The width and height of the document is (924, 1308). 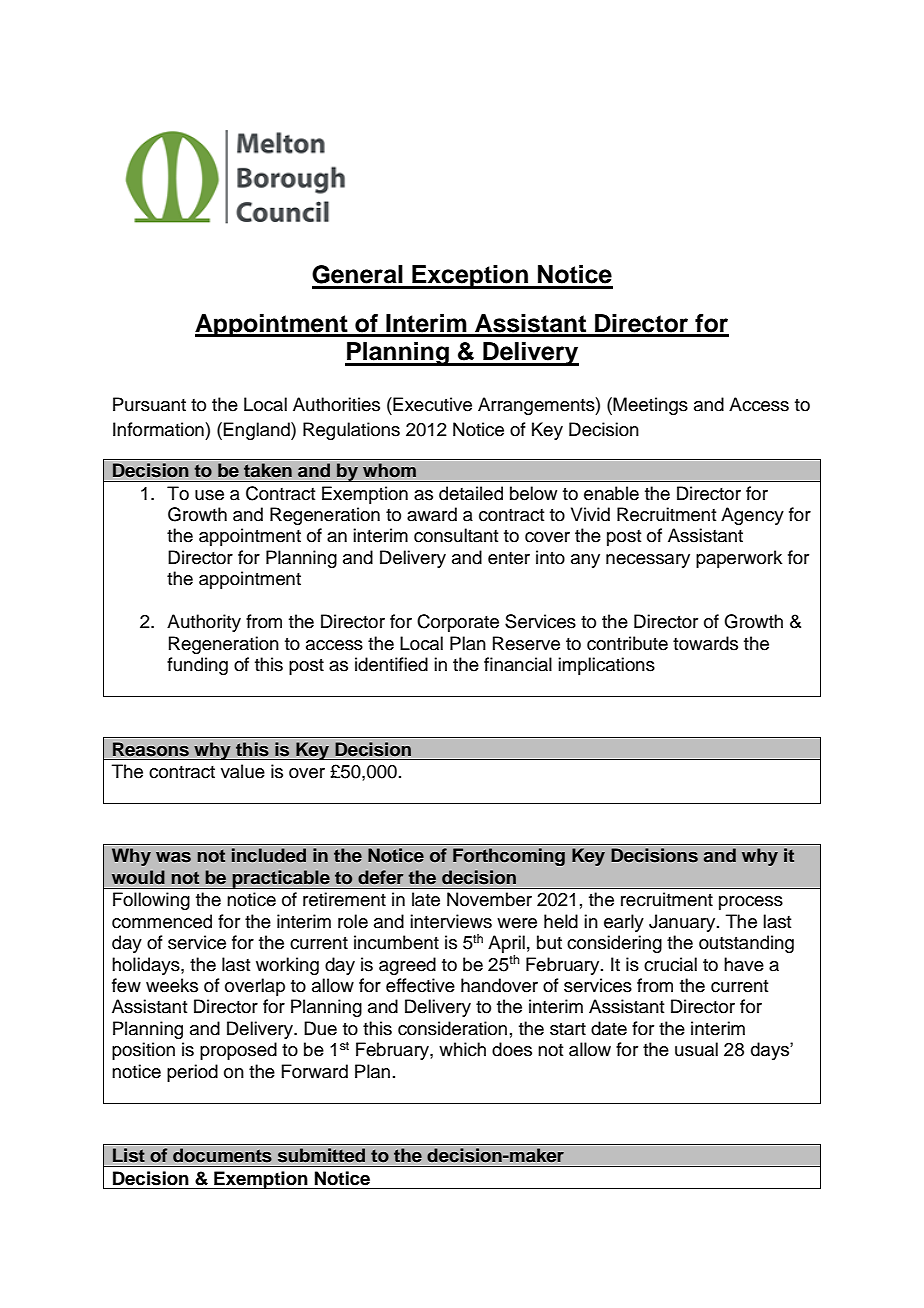 What do you see at coordinates (650, 406) in the document?
I see `Meetings` at bounding box center [650, 406].
